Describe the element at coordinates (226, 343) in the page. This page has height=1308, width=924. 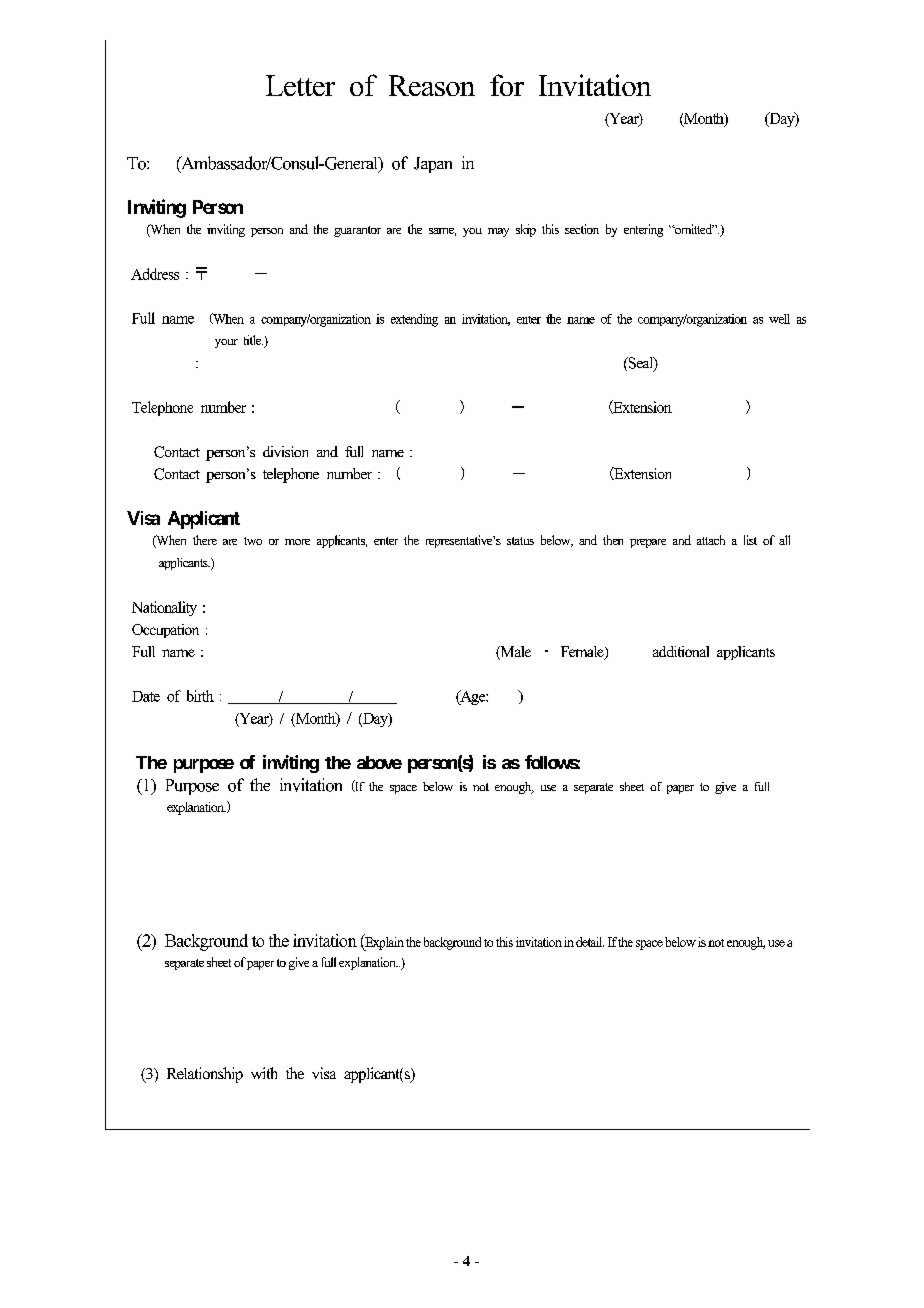
I see `your` at that location.
